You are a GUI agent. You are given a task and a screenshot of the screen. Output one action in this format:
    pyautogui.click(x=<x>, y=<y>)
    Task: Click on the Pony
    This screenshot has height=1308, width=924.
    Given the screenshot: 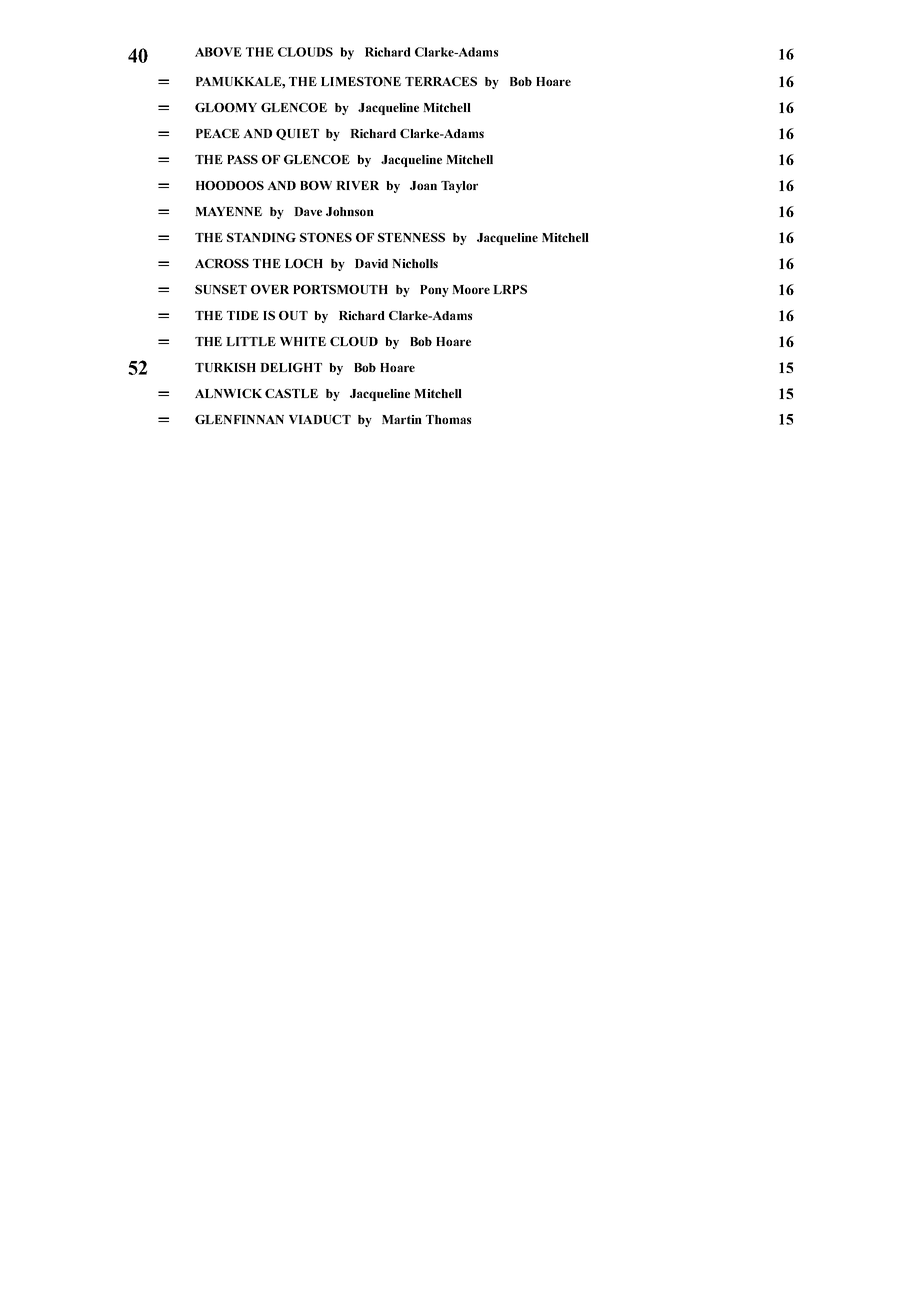 What is the action you would take?
    pyautogui.click(x=434, y=291)
